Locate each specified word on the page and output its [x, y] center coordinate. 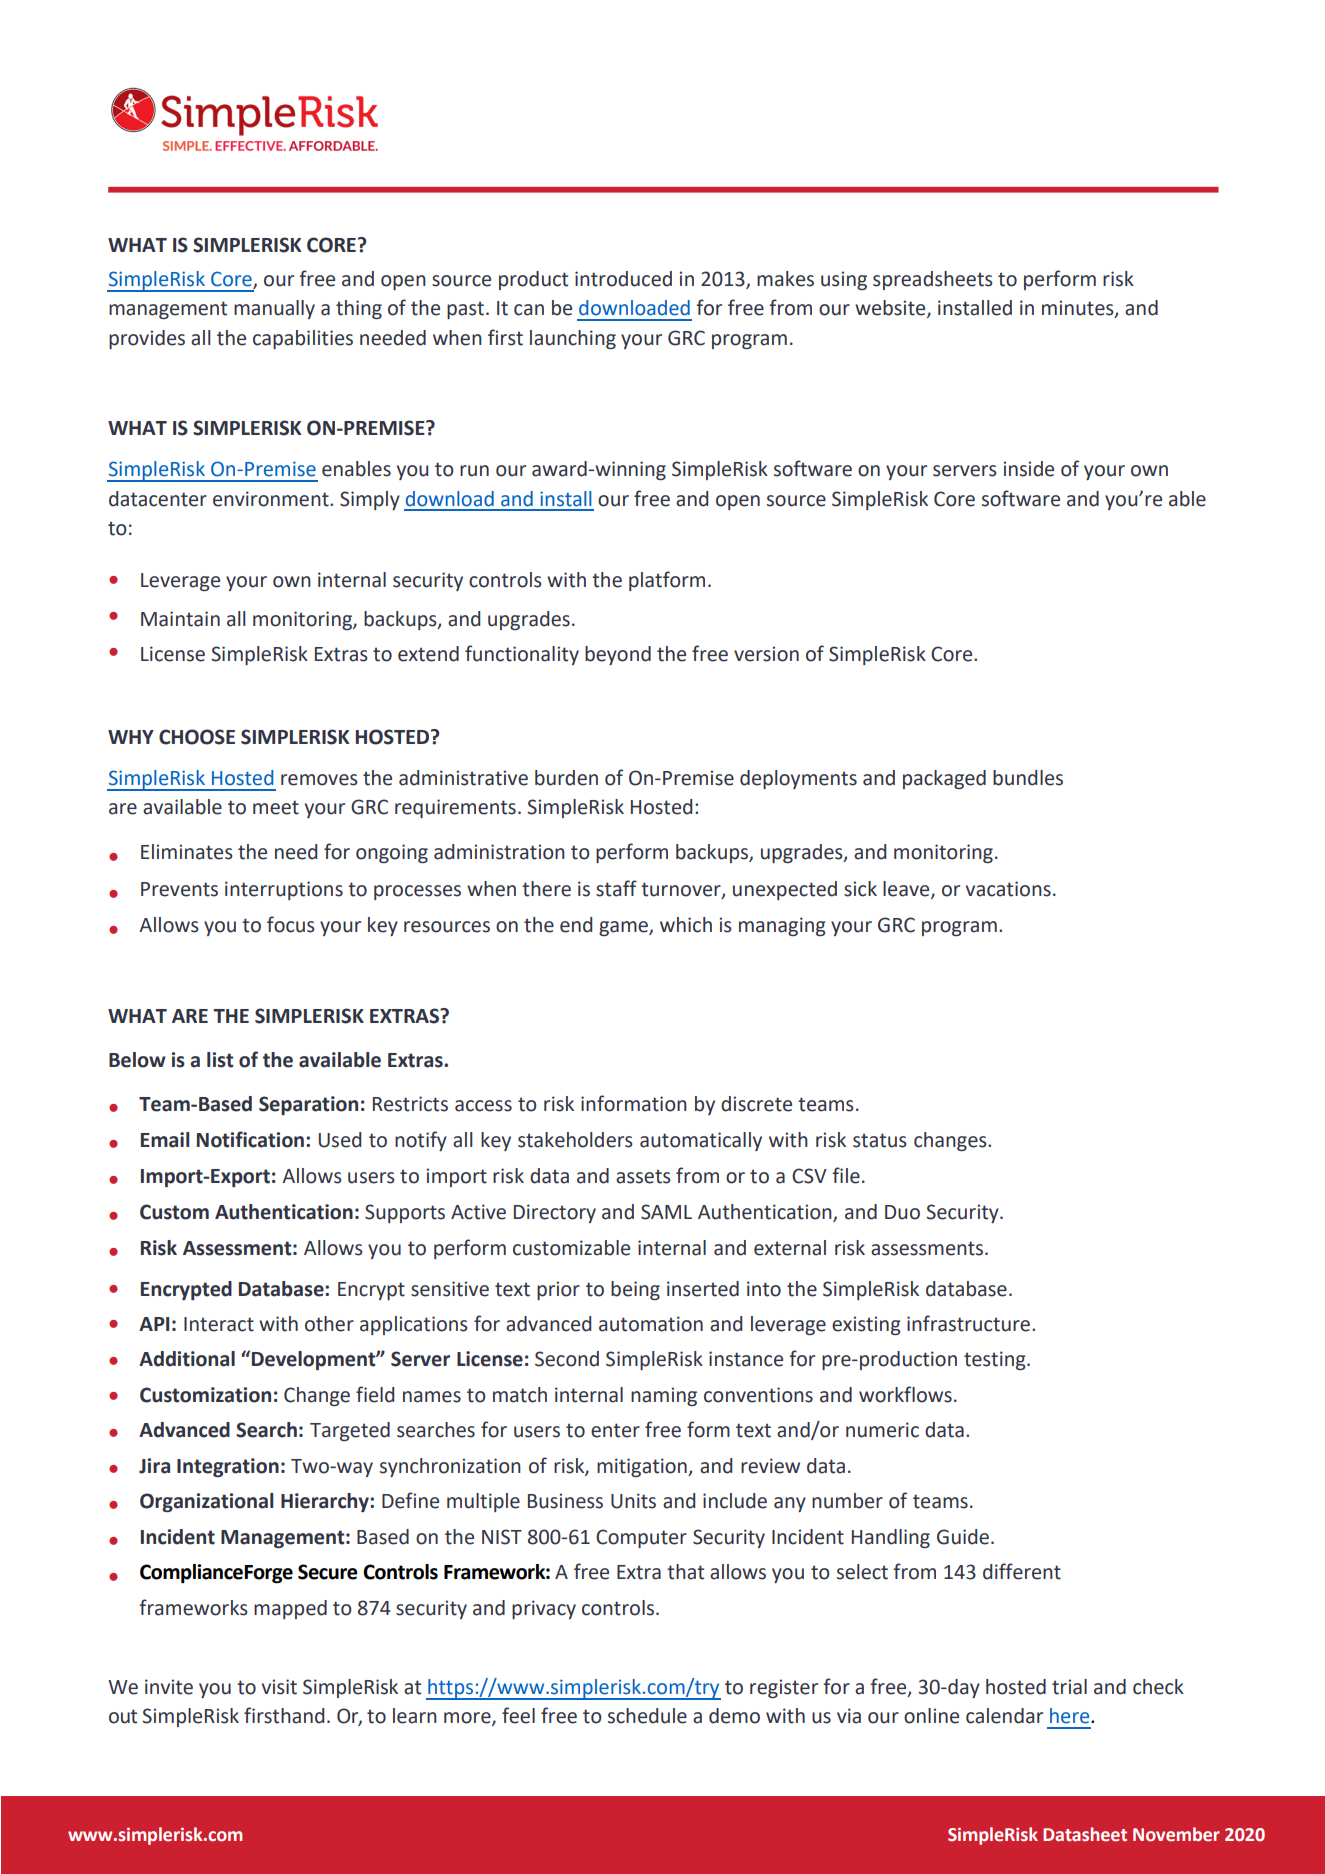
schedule [647, 1716]
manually [274, 309]
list [220, 1060]
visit [279, 1687]
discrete [756, 1104]
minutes [1079, 309]
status [880, 1140]
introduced [623, 279]
